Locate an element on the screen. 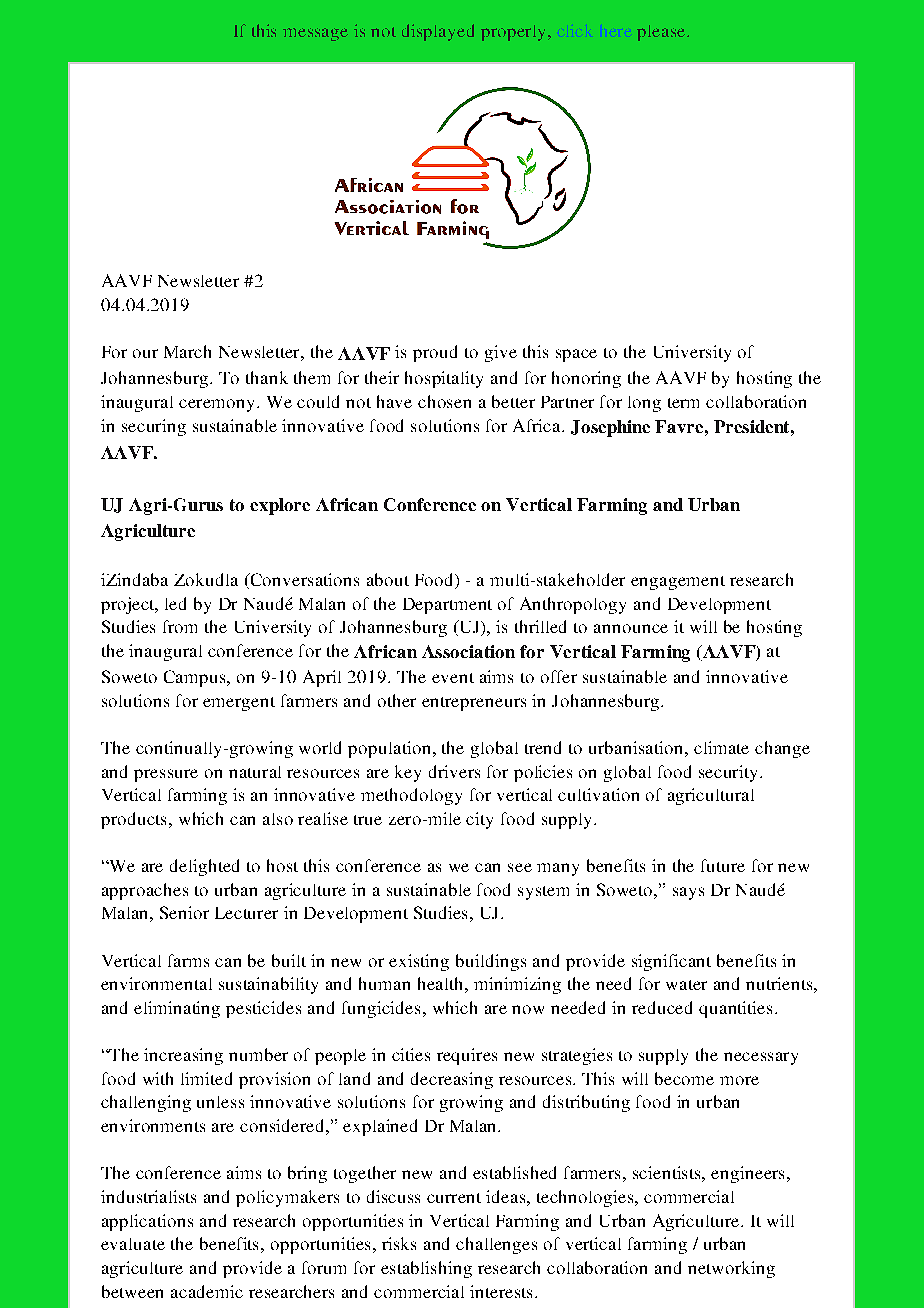  academic is located at coordinates (207, 1291).
